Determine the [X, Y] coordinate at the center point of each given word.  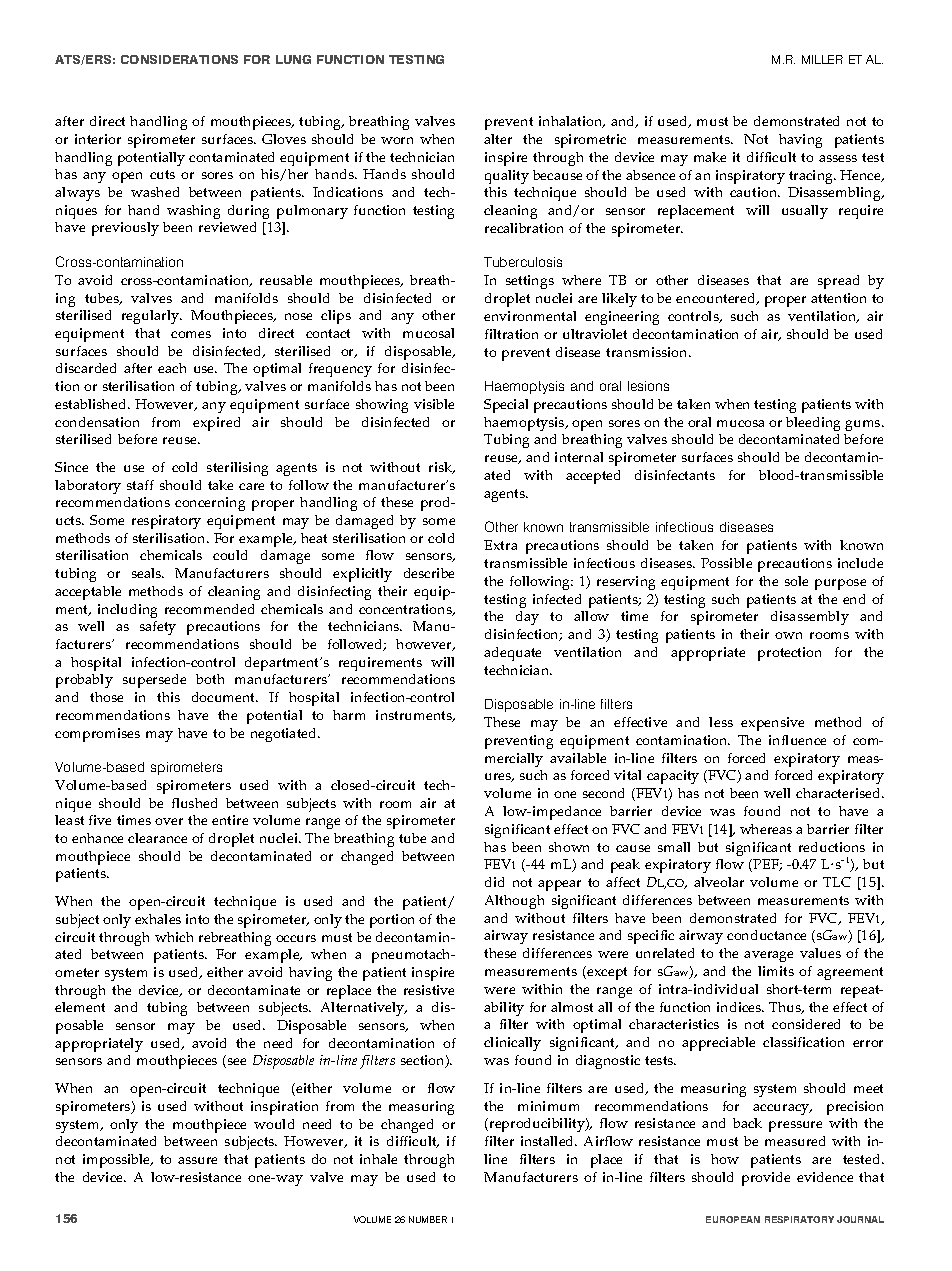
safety [158, 628]
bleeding [813, 424]
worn [397, 140]
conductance [766, 935]
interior [98, 139]
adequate [512, 654]
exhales [158, 919]
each [172, 368]
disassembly [810, 618]
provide [766, 1179]
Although [514, 902]
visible [434, 404]
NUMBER [428, 1219]
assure [197, 1160]
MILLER [822, 59]
